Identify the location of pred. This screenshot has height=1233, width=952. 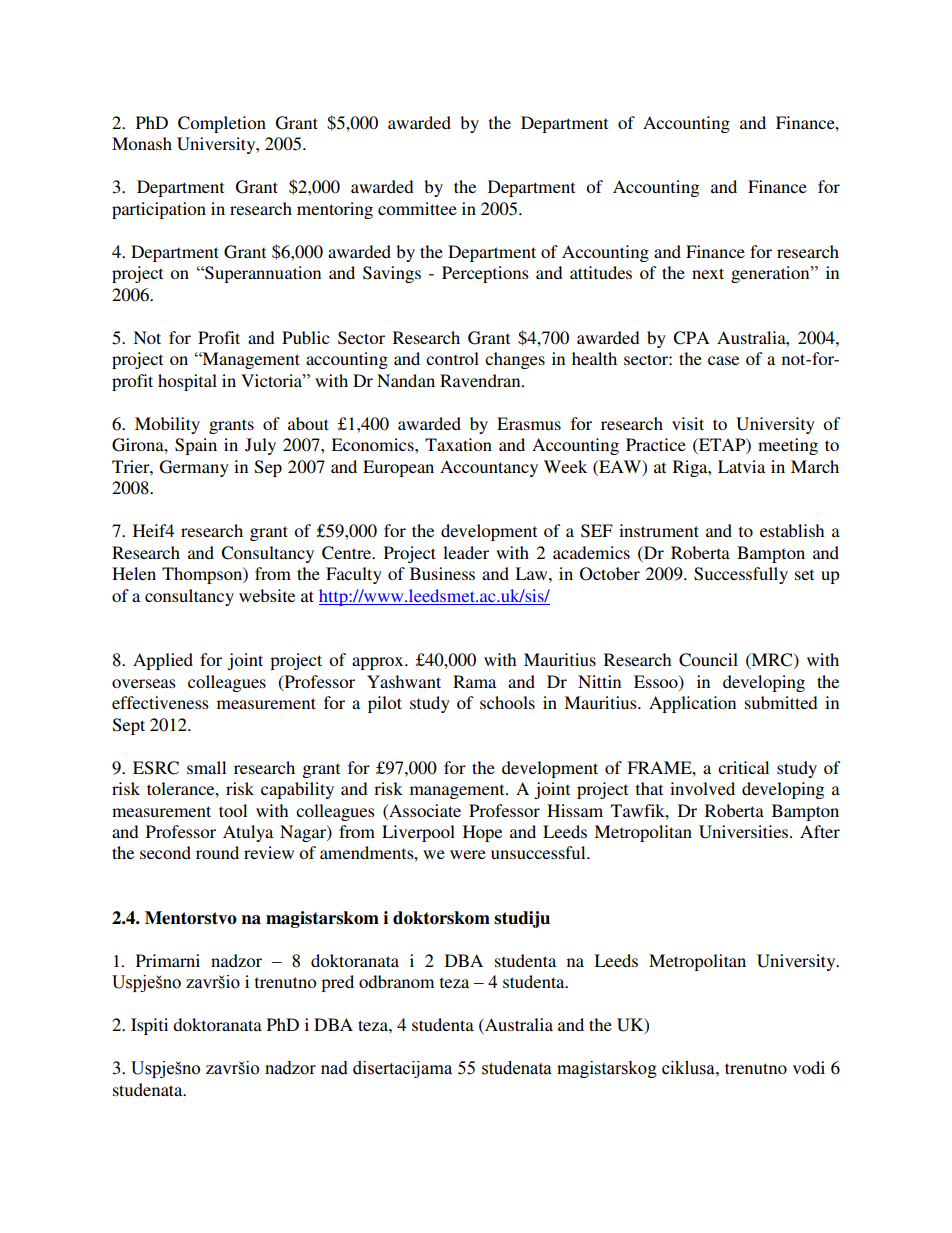
(337, 983).
